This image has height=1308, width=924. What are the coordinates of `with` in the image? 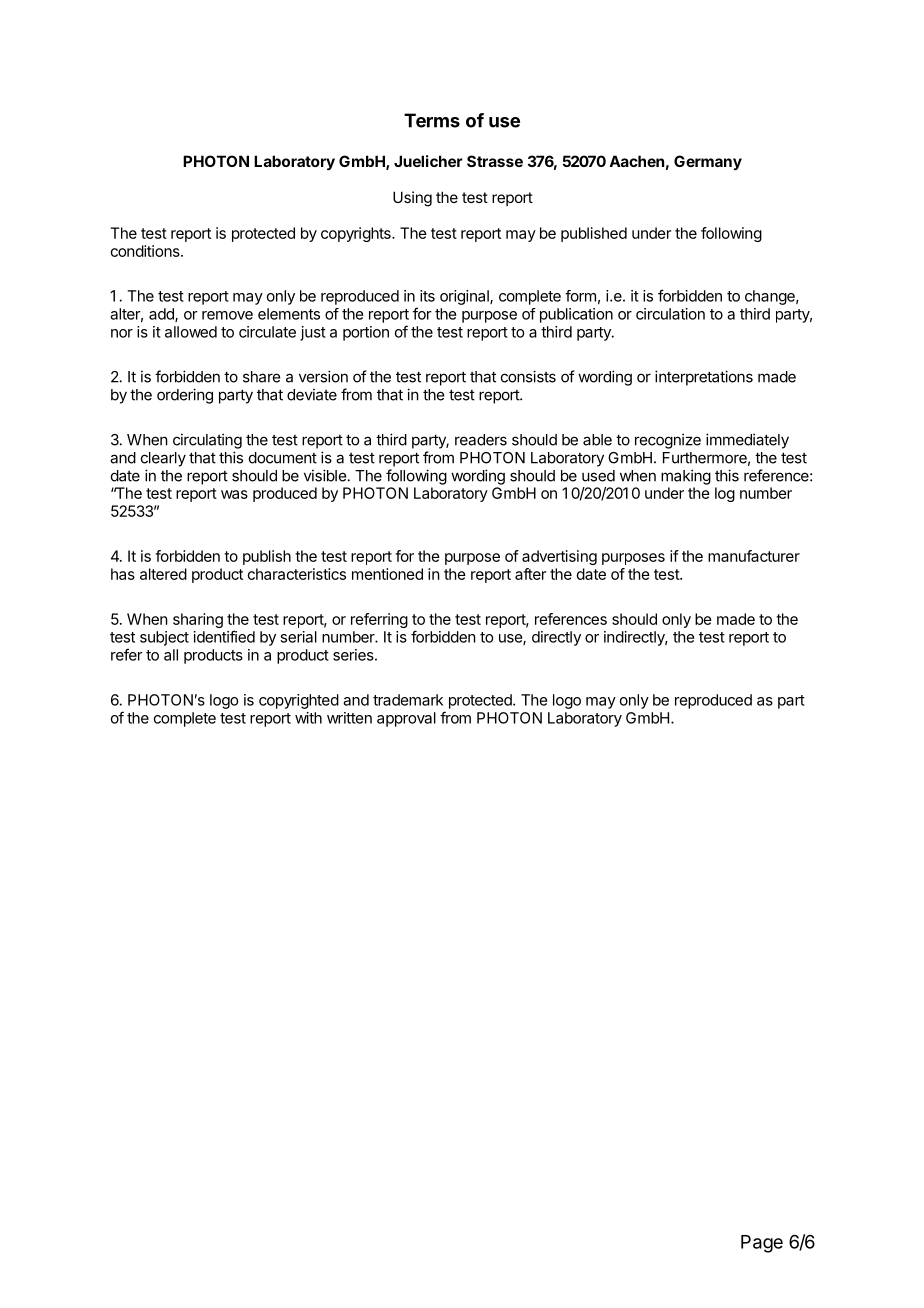 It's located at (308, 718).
